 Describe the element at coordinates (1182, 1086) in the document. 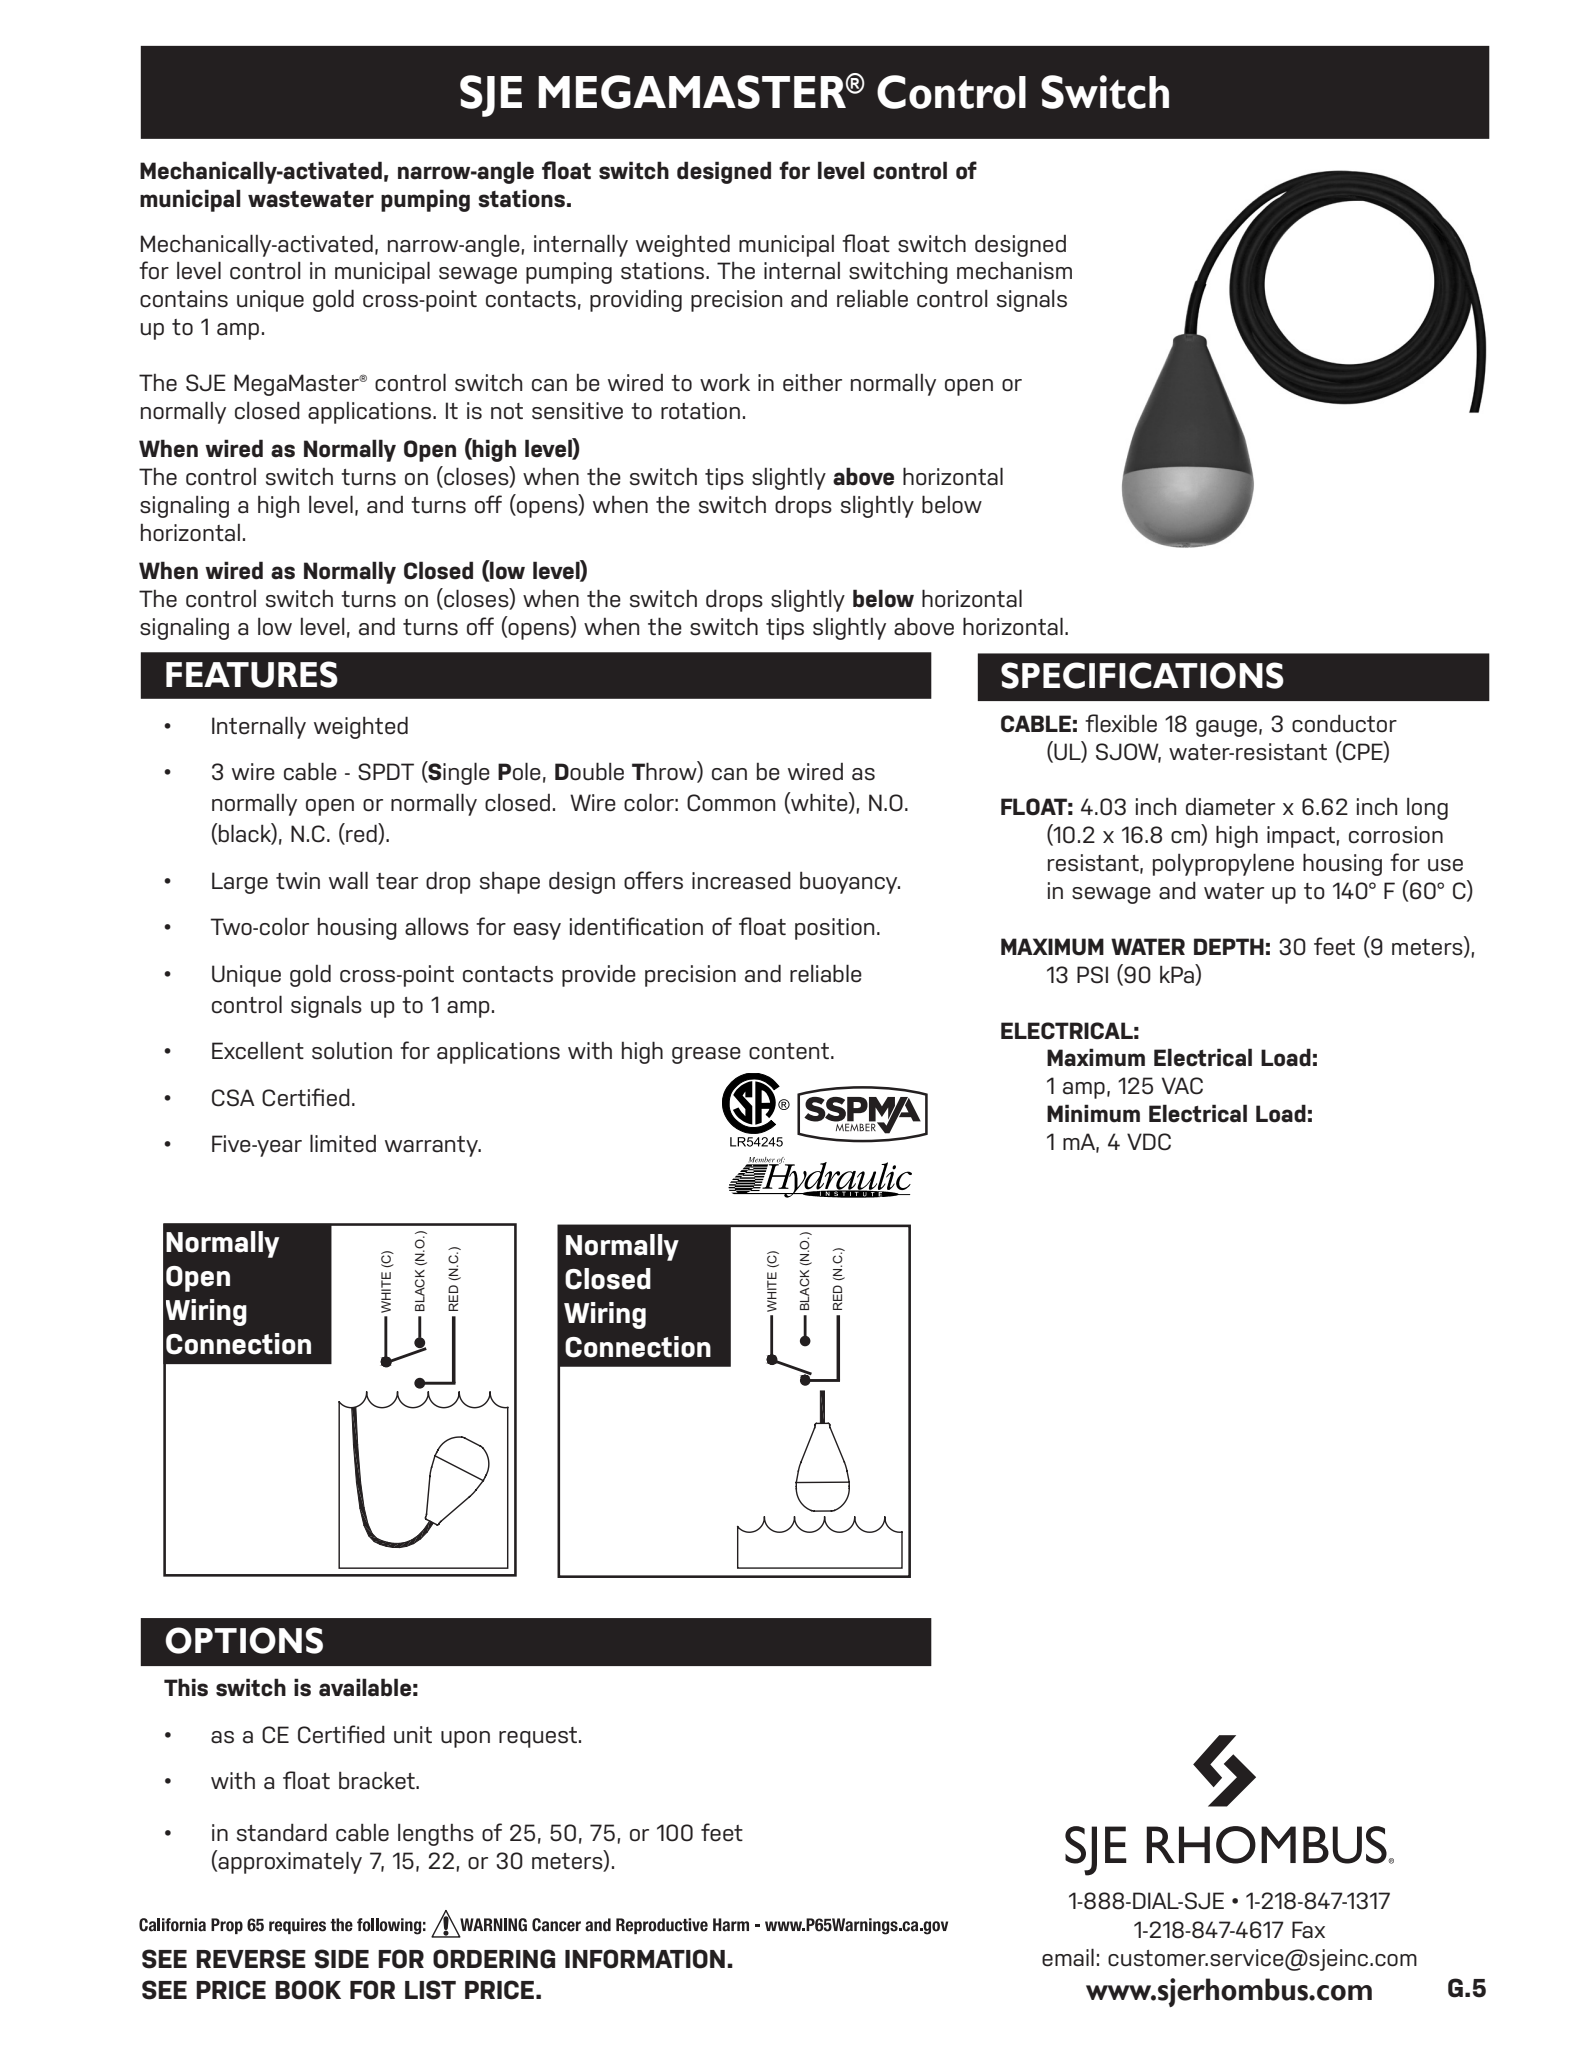

I see `VAC` at that location.
